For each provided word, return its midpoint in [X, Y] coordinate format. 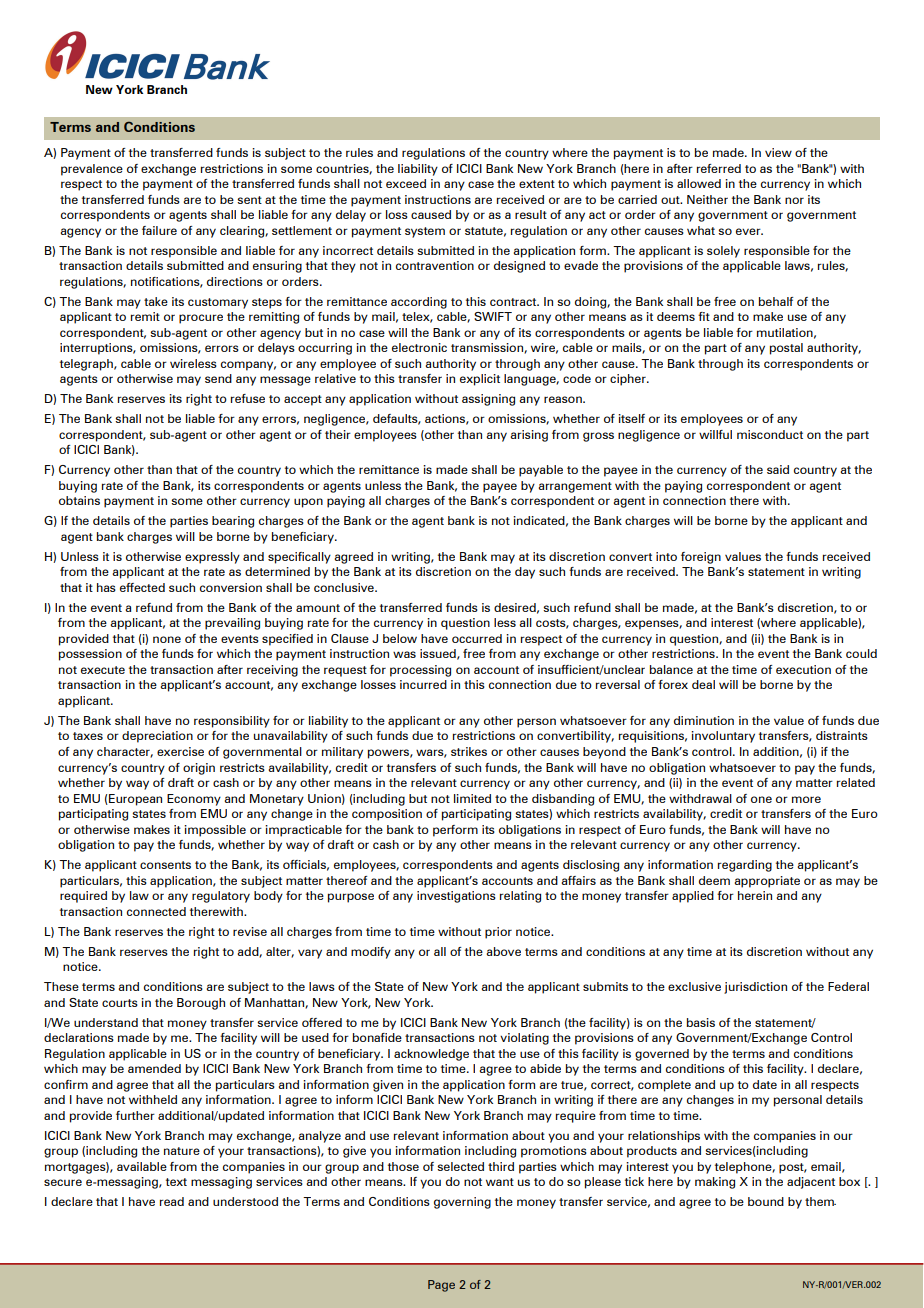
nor [794, 200]
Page [441, 1286]
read [172, 1201]
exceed [406, 183]
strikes [469, 751]
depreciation [157, 737]
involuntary [723, 737]
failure [159, 230]
